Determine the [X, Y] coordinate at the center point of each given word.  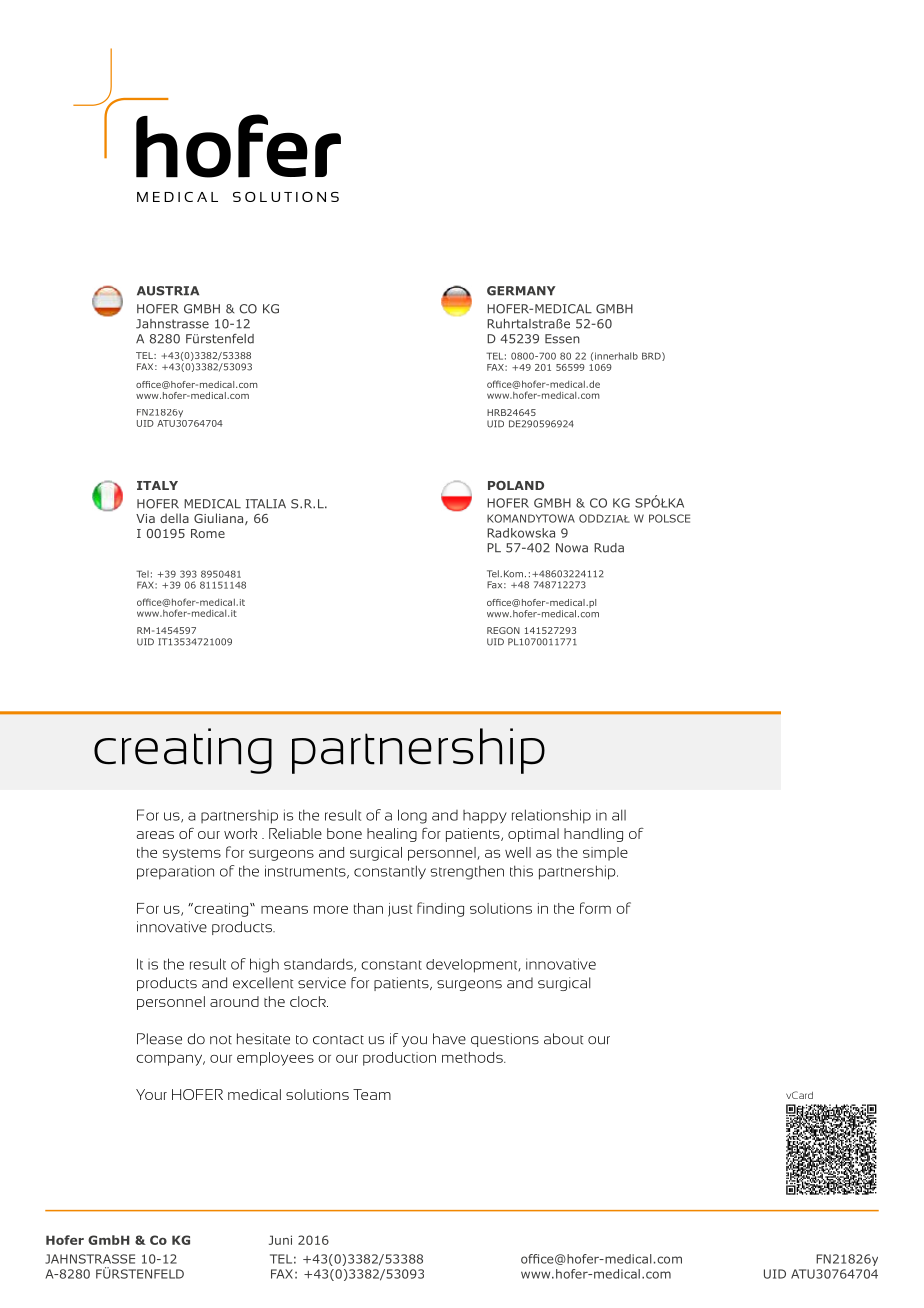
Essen [562, 339]
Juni [280, 1240]
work [240, 833]
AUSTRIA [168, 291]
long [412, 816]
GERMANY [521, 291]
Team [372, 1094]
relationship [551, 816]
